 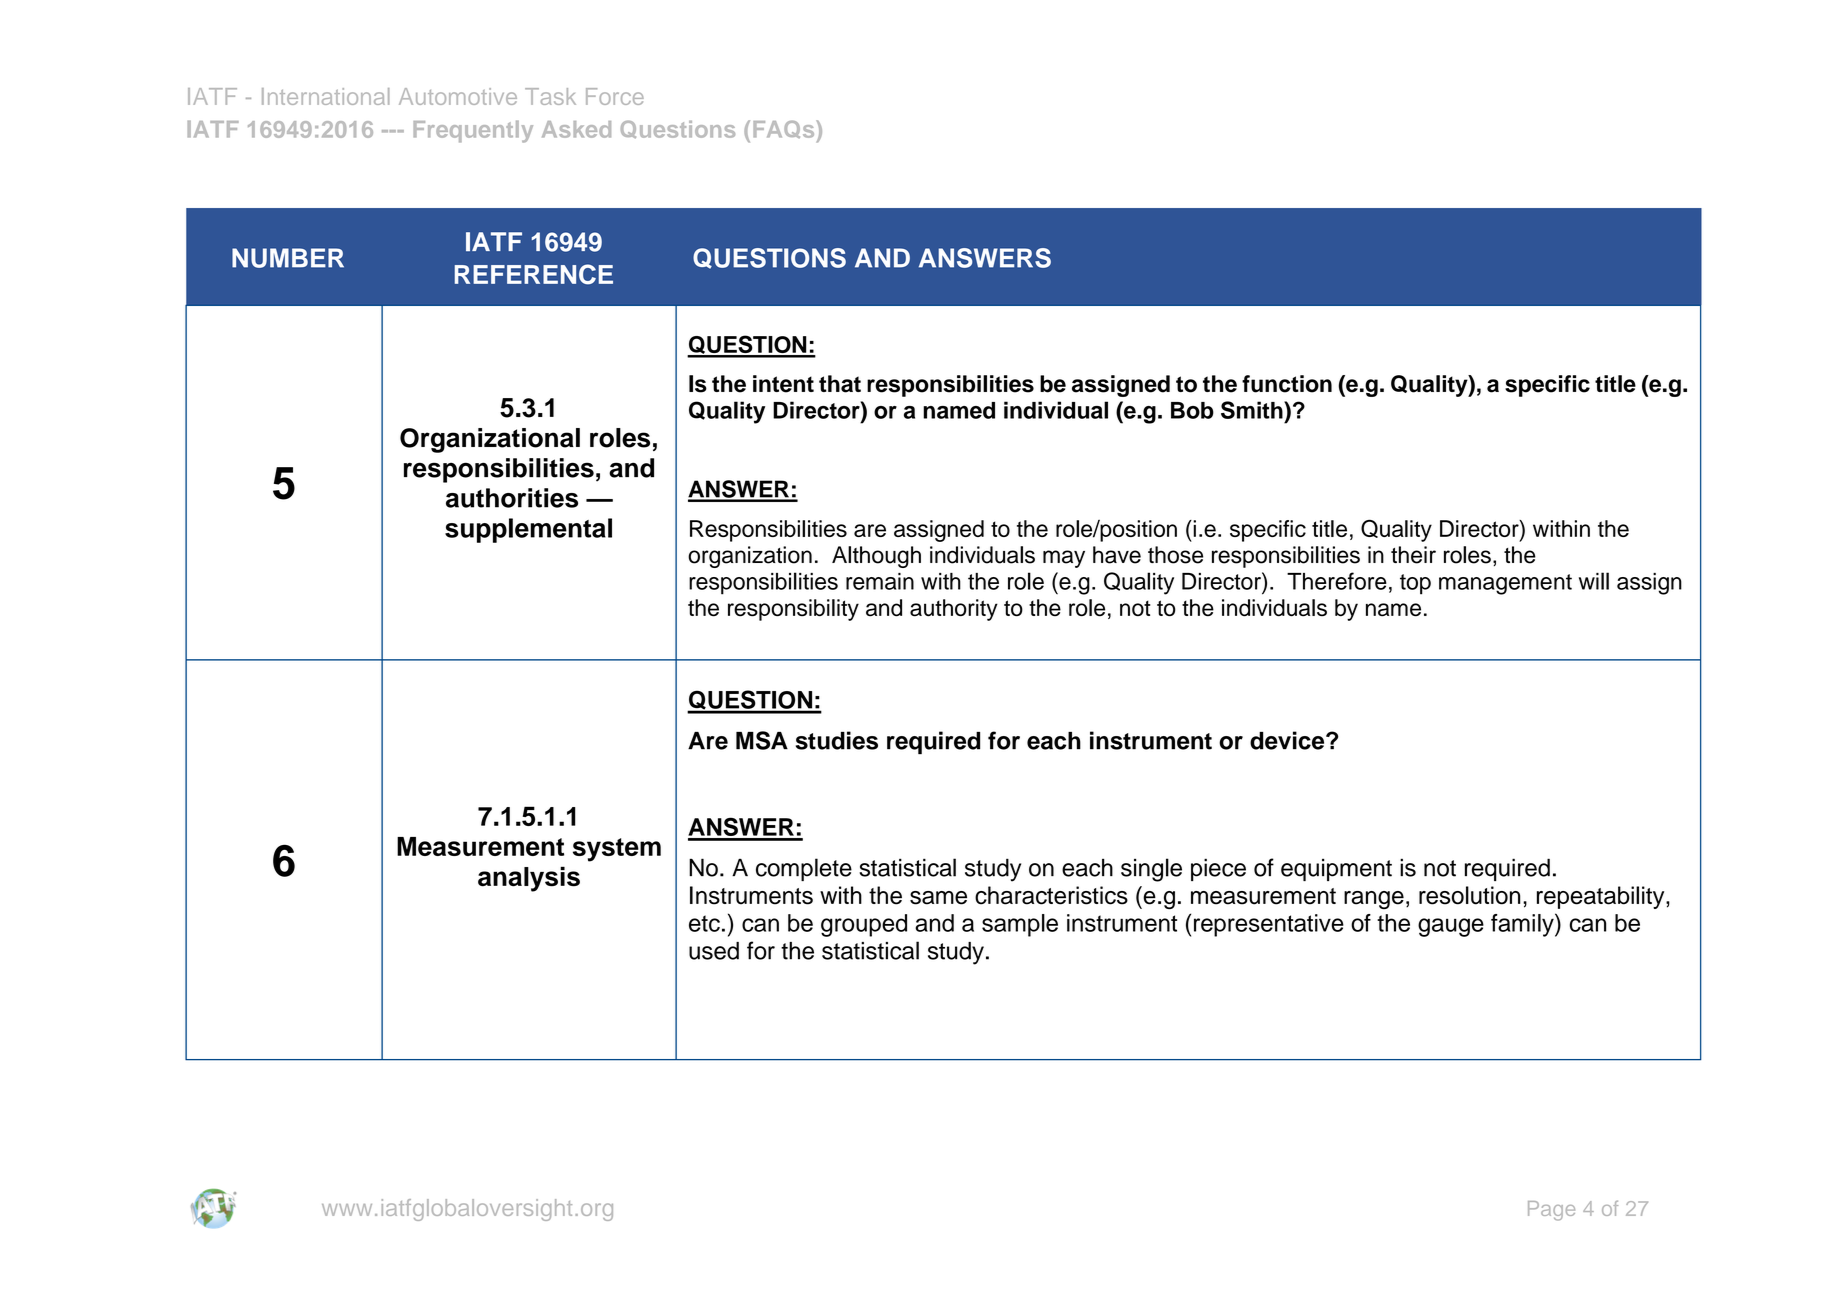 I want to click on equipment, so click(x=1336, y=869).
